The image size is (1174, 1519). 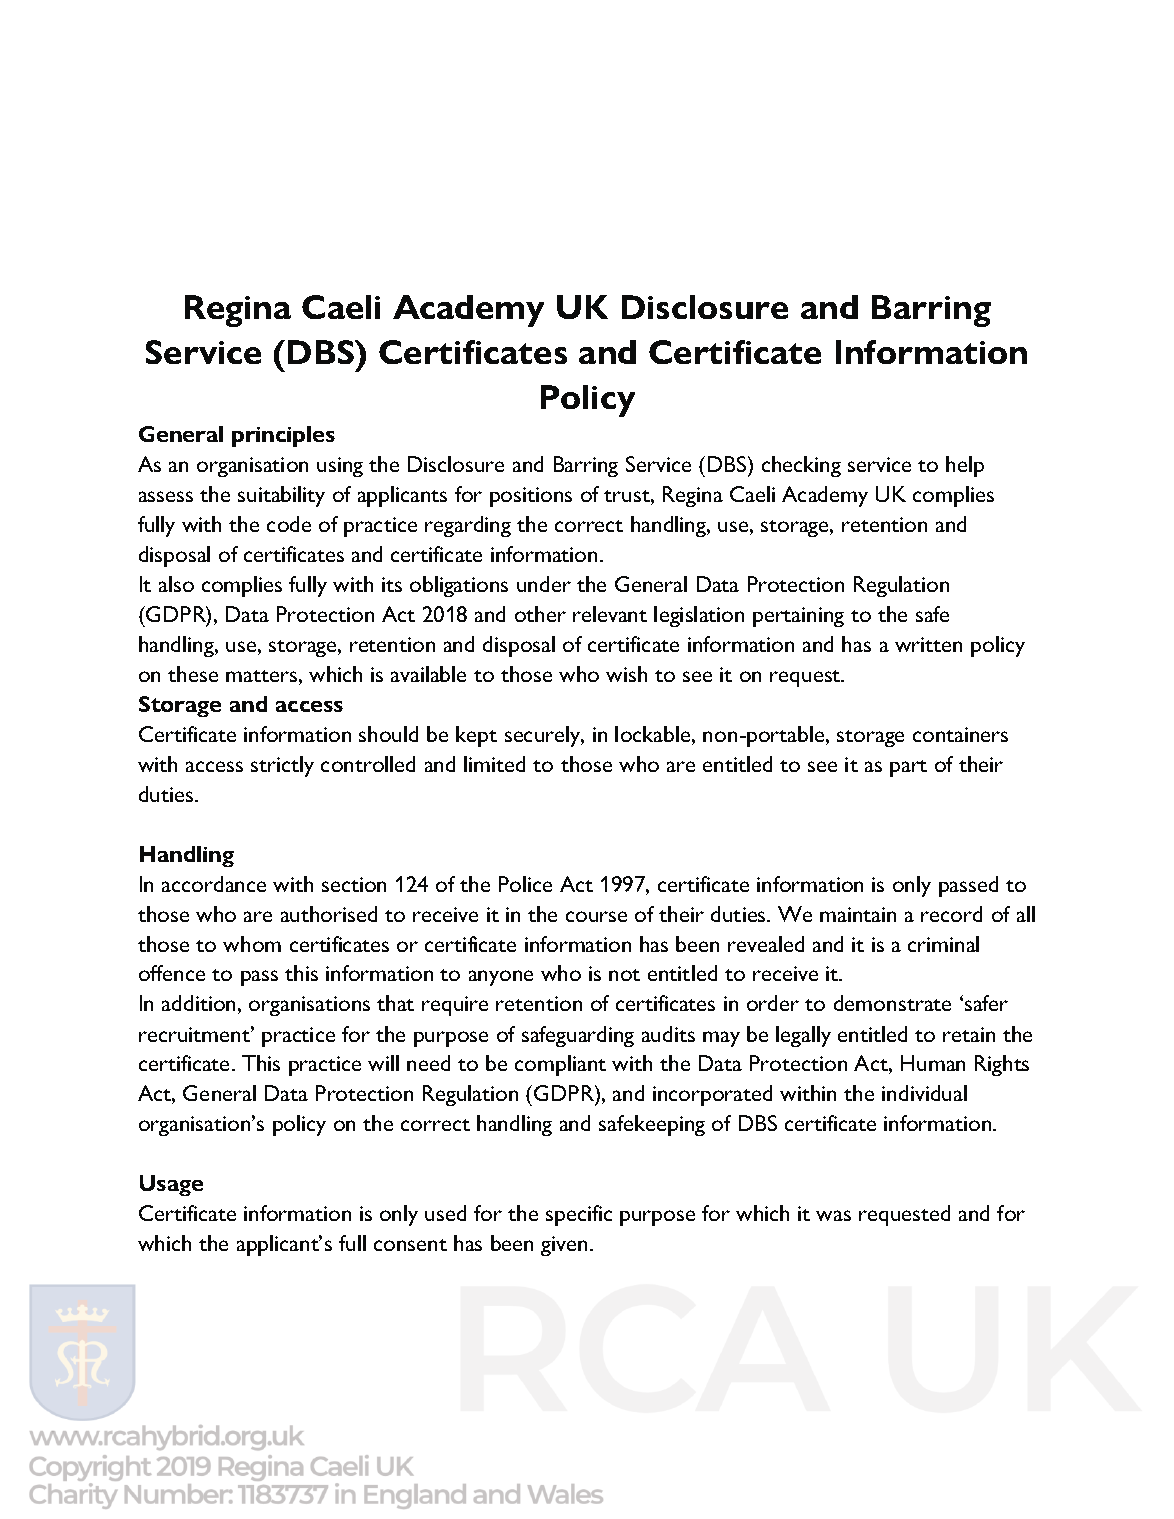 What do you see at coordinates (531, 497) in the document?
I see `positions` at bounding box center [531, 497].
